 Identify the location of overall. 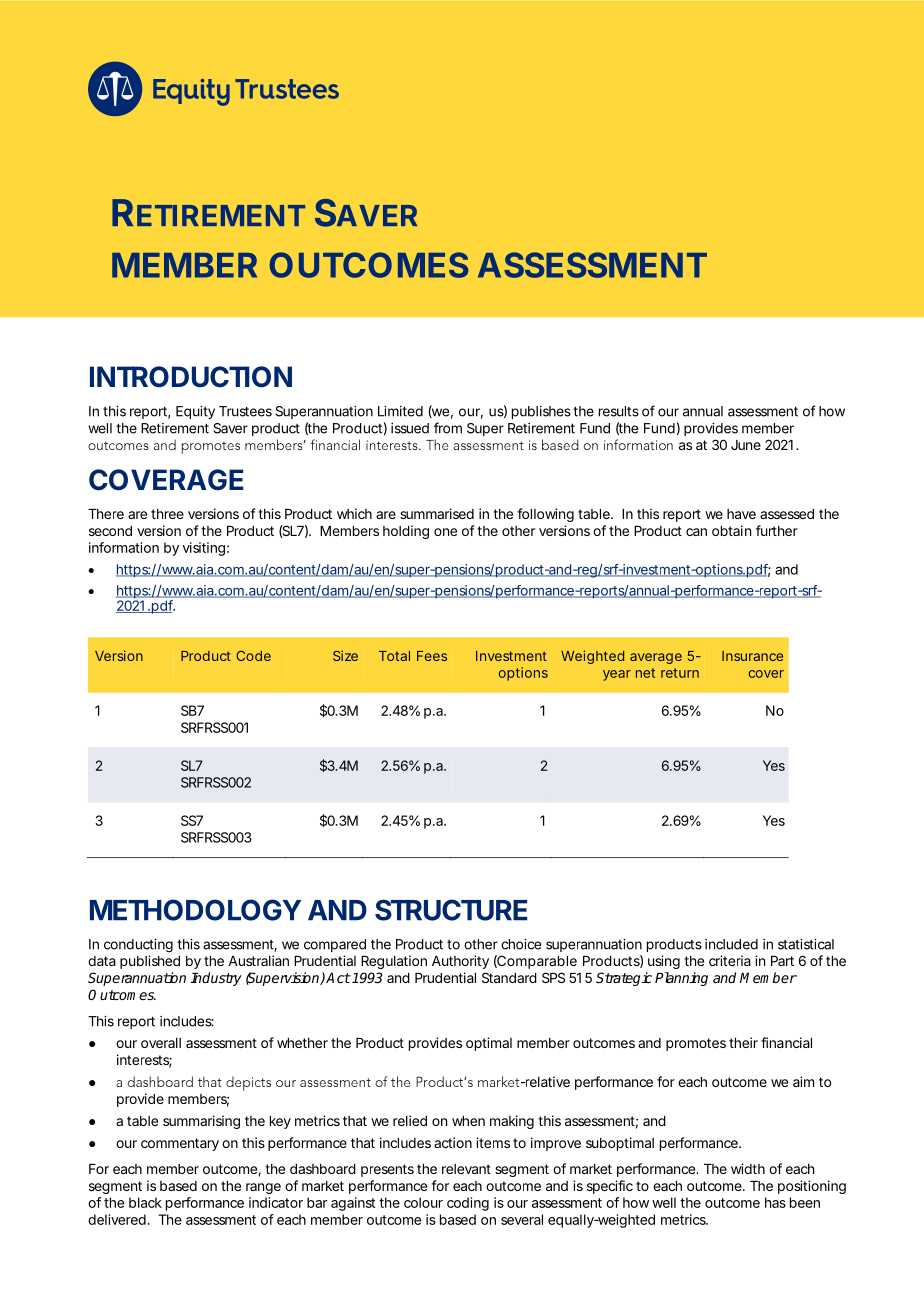
(161, 1043).
